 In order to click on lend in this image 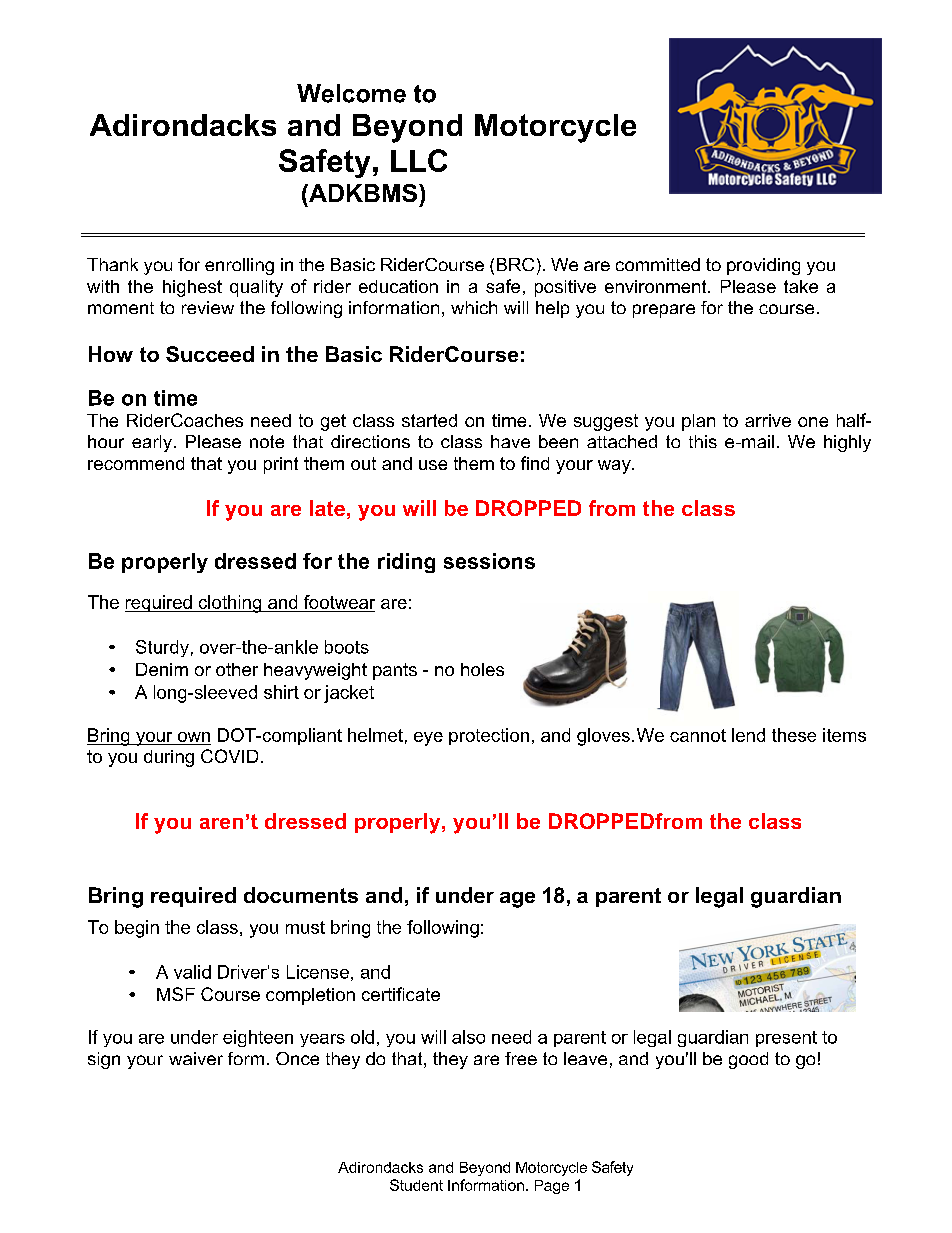, I will do `click(748, 735)`.
